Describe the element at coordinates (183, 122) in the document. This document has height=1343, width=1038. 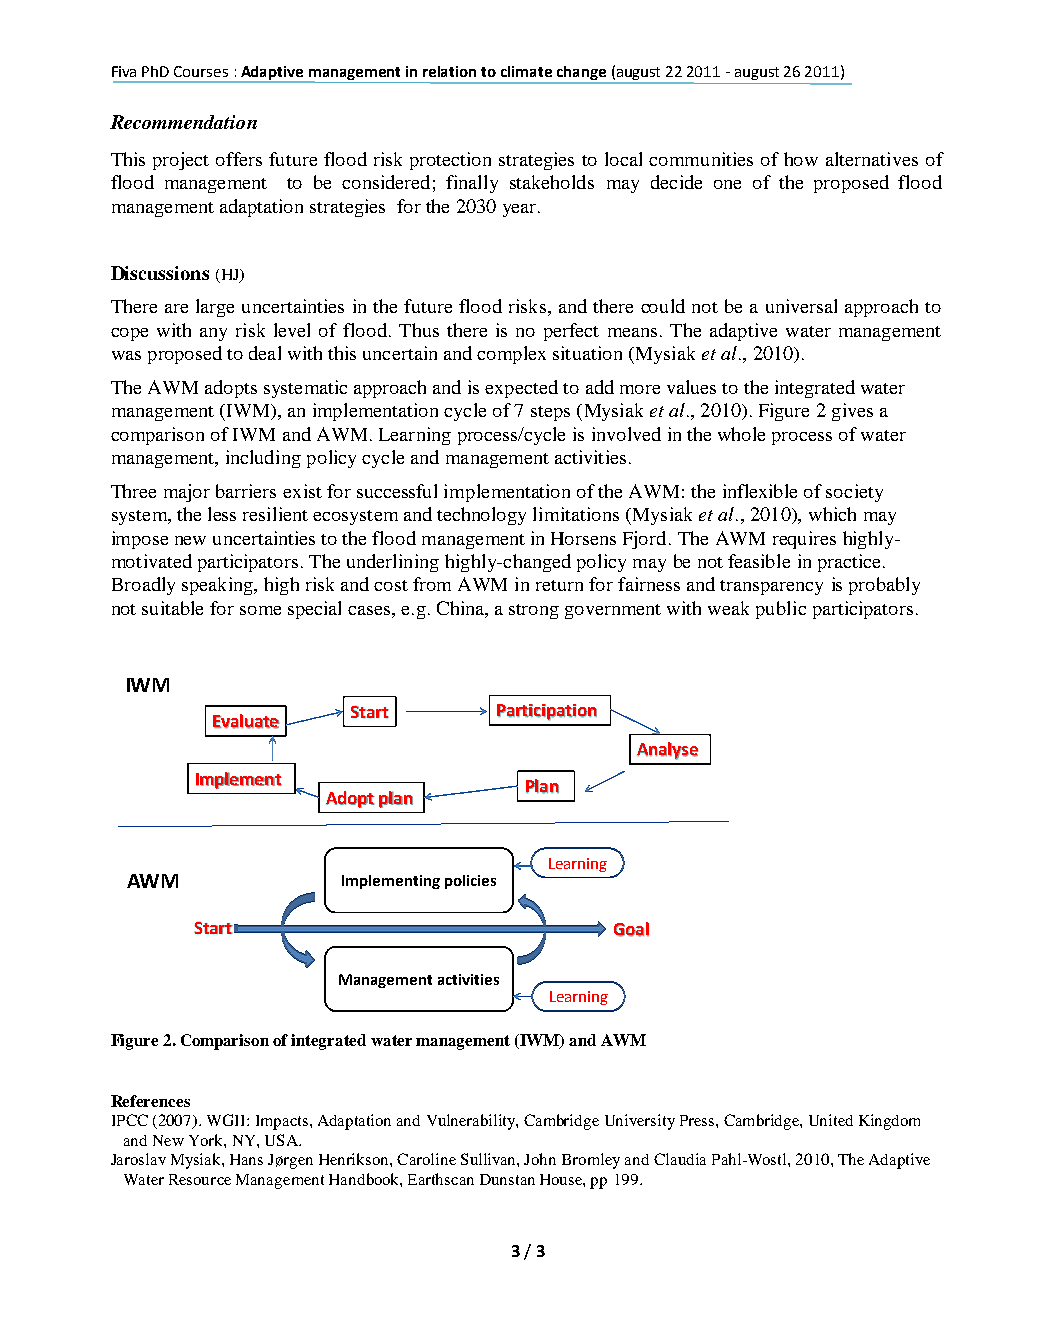
I see `Recommendation` at that location.
